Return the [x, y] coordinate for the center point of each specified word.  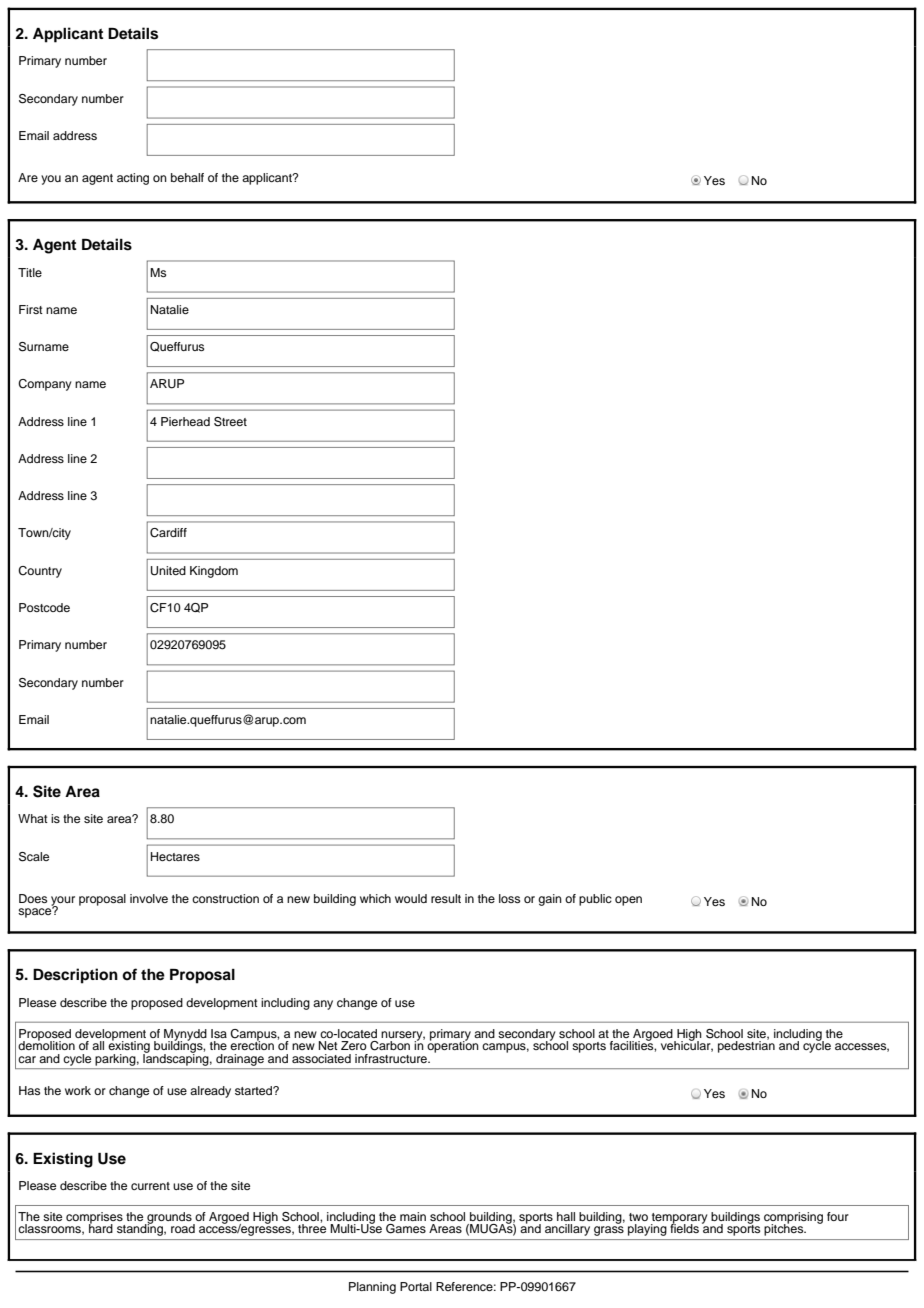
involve [149, 898]
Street [230, 422]
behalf [187, 177]
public [595, 900]
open [628, 901]
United [168, 571]
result [446, 898]
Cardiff [168, 533]
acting [133, 179]
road [183, 1228]
